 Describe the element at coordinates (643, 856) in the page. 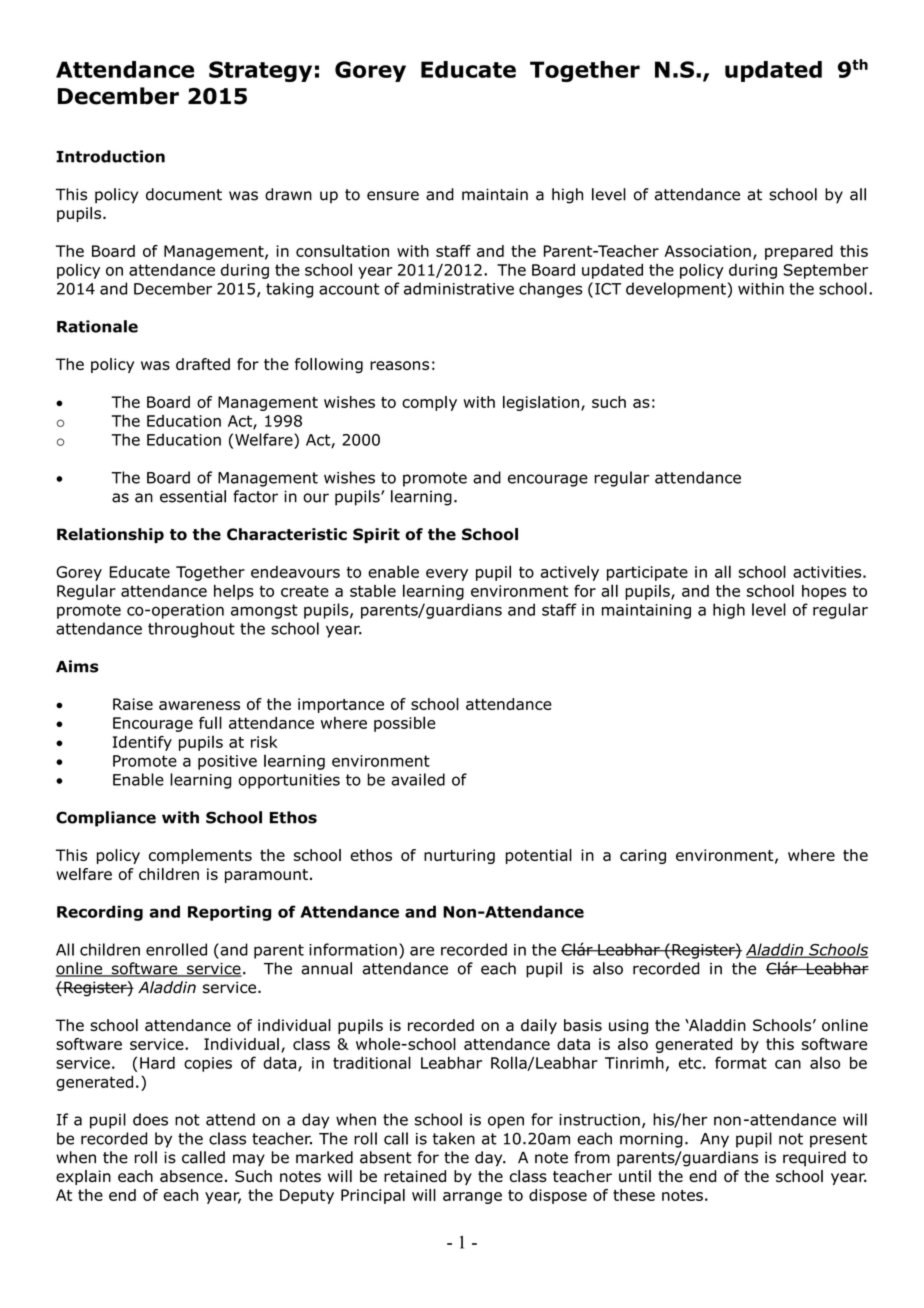

I see `caring` at that location.
